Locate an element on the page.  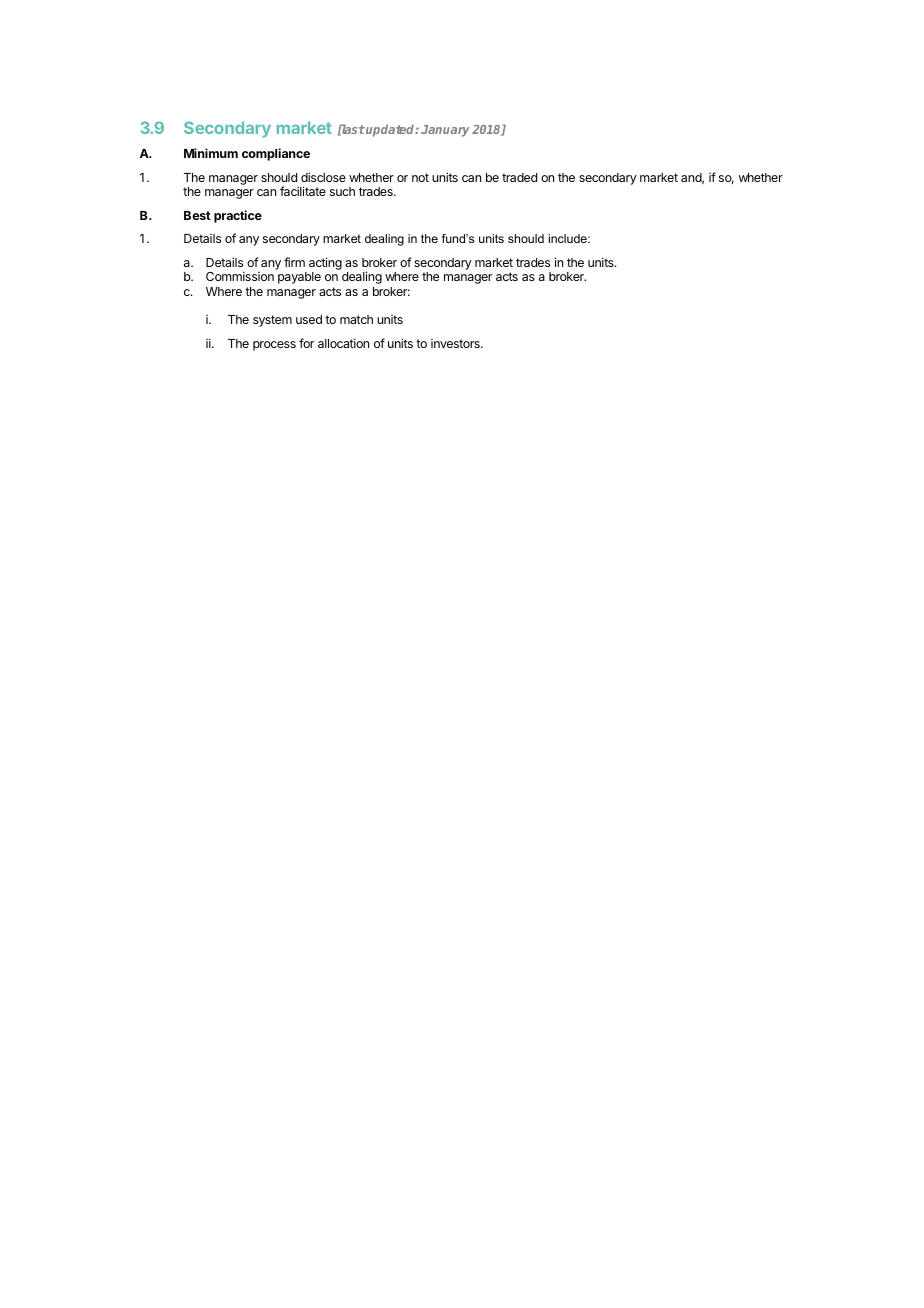
practice is located at coordinates (238, 216).
